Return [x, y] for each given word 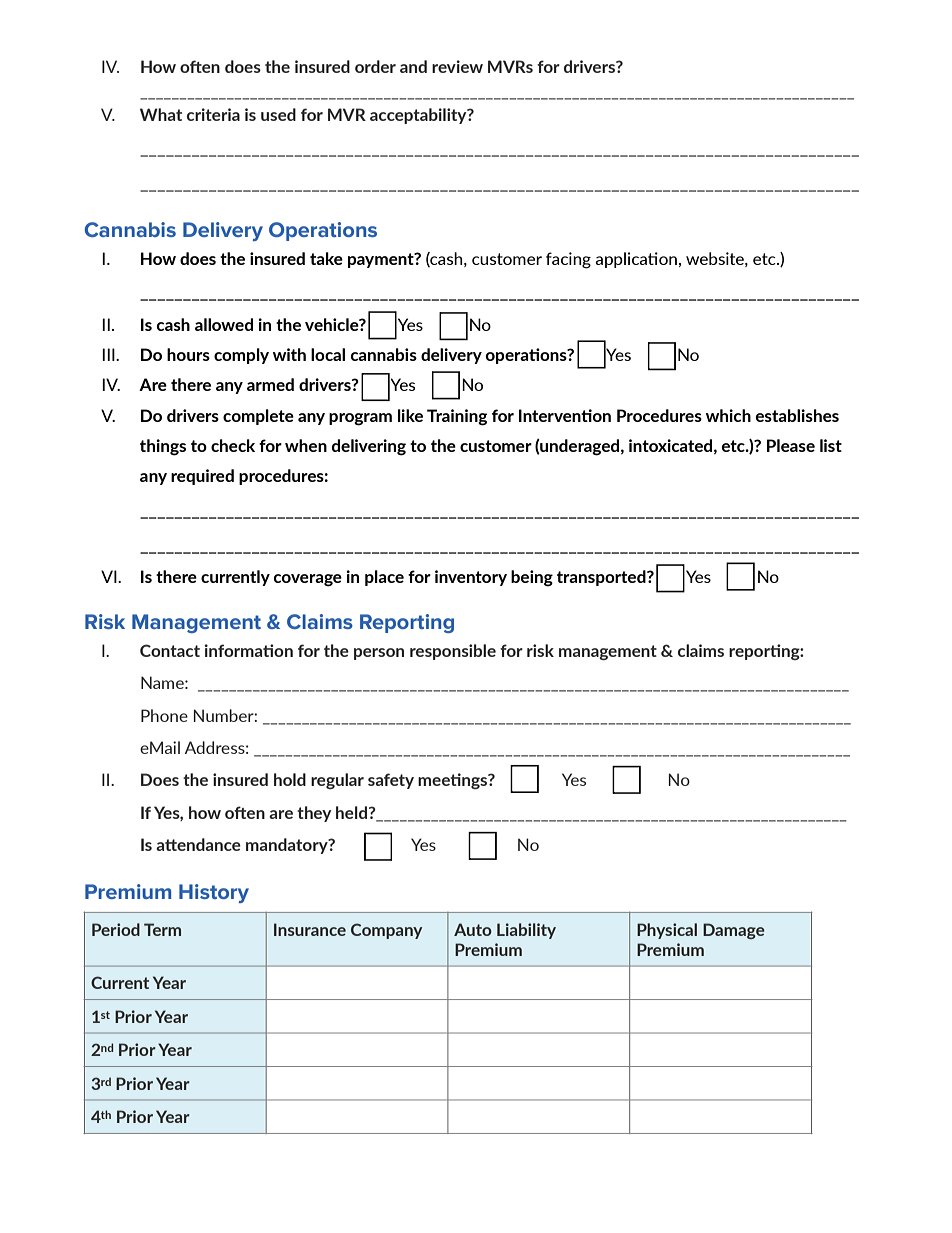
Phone [164, 715]
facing [568, 260]
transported [602, 578]
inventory [471, 578]
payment [382, 260]
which [728, 415]
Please [791, 445]
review [457, 66]
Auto [473, 929]
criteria [213, 114]
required [202, 477]
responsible [453, 652]
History [214, 893]
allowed [224, 324]
